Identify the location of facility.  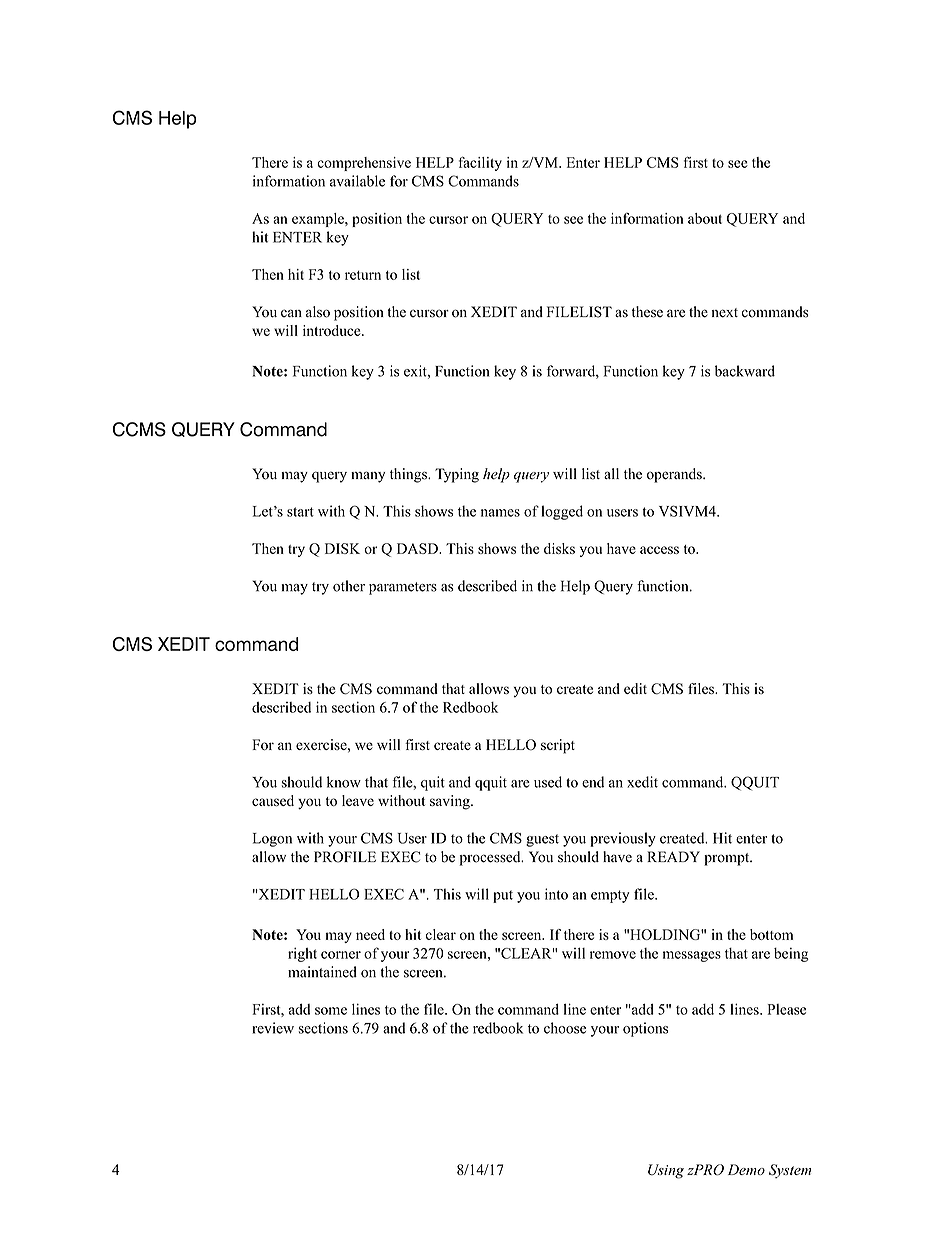
(480, 163).
